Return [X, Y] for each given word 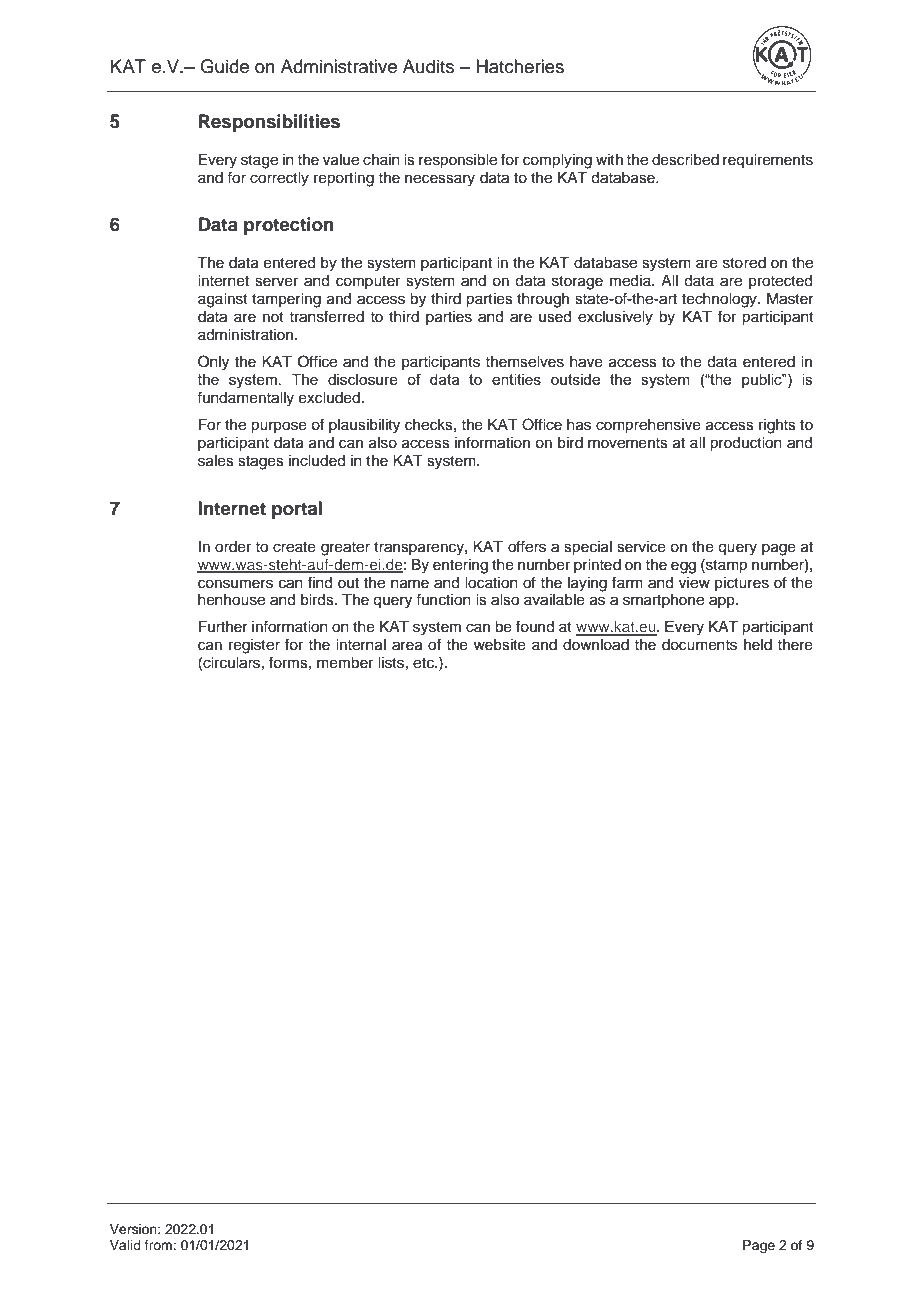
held [758, 645]
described [685, 160]
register [254, 646]
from [159, 1245]
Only [213, 363]
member [345, 663]
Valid [125, 1245]
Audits [428, 66]
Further [223, 627]
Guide [224, 66]
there [795, 645]
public [763, 381]
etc [424, 663]
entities [516, 379]
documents [699, 645]
